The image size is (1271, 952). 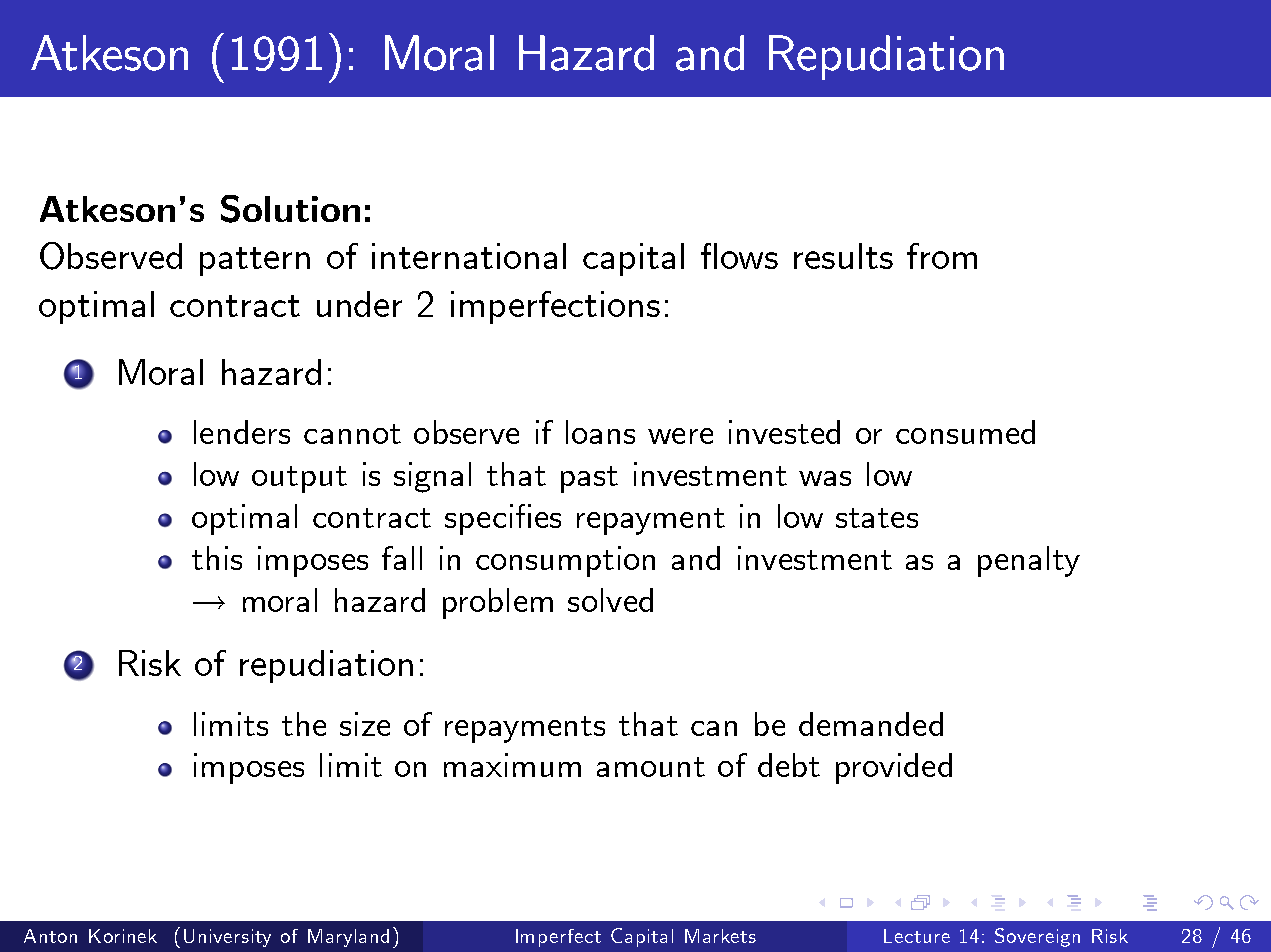 I want to click on demanded, so click(x=871, y=724).
